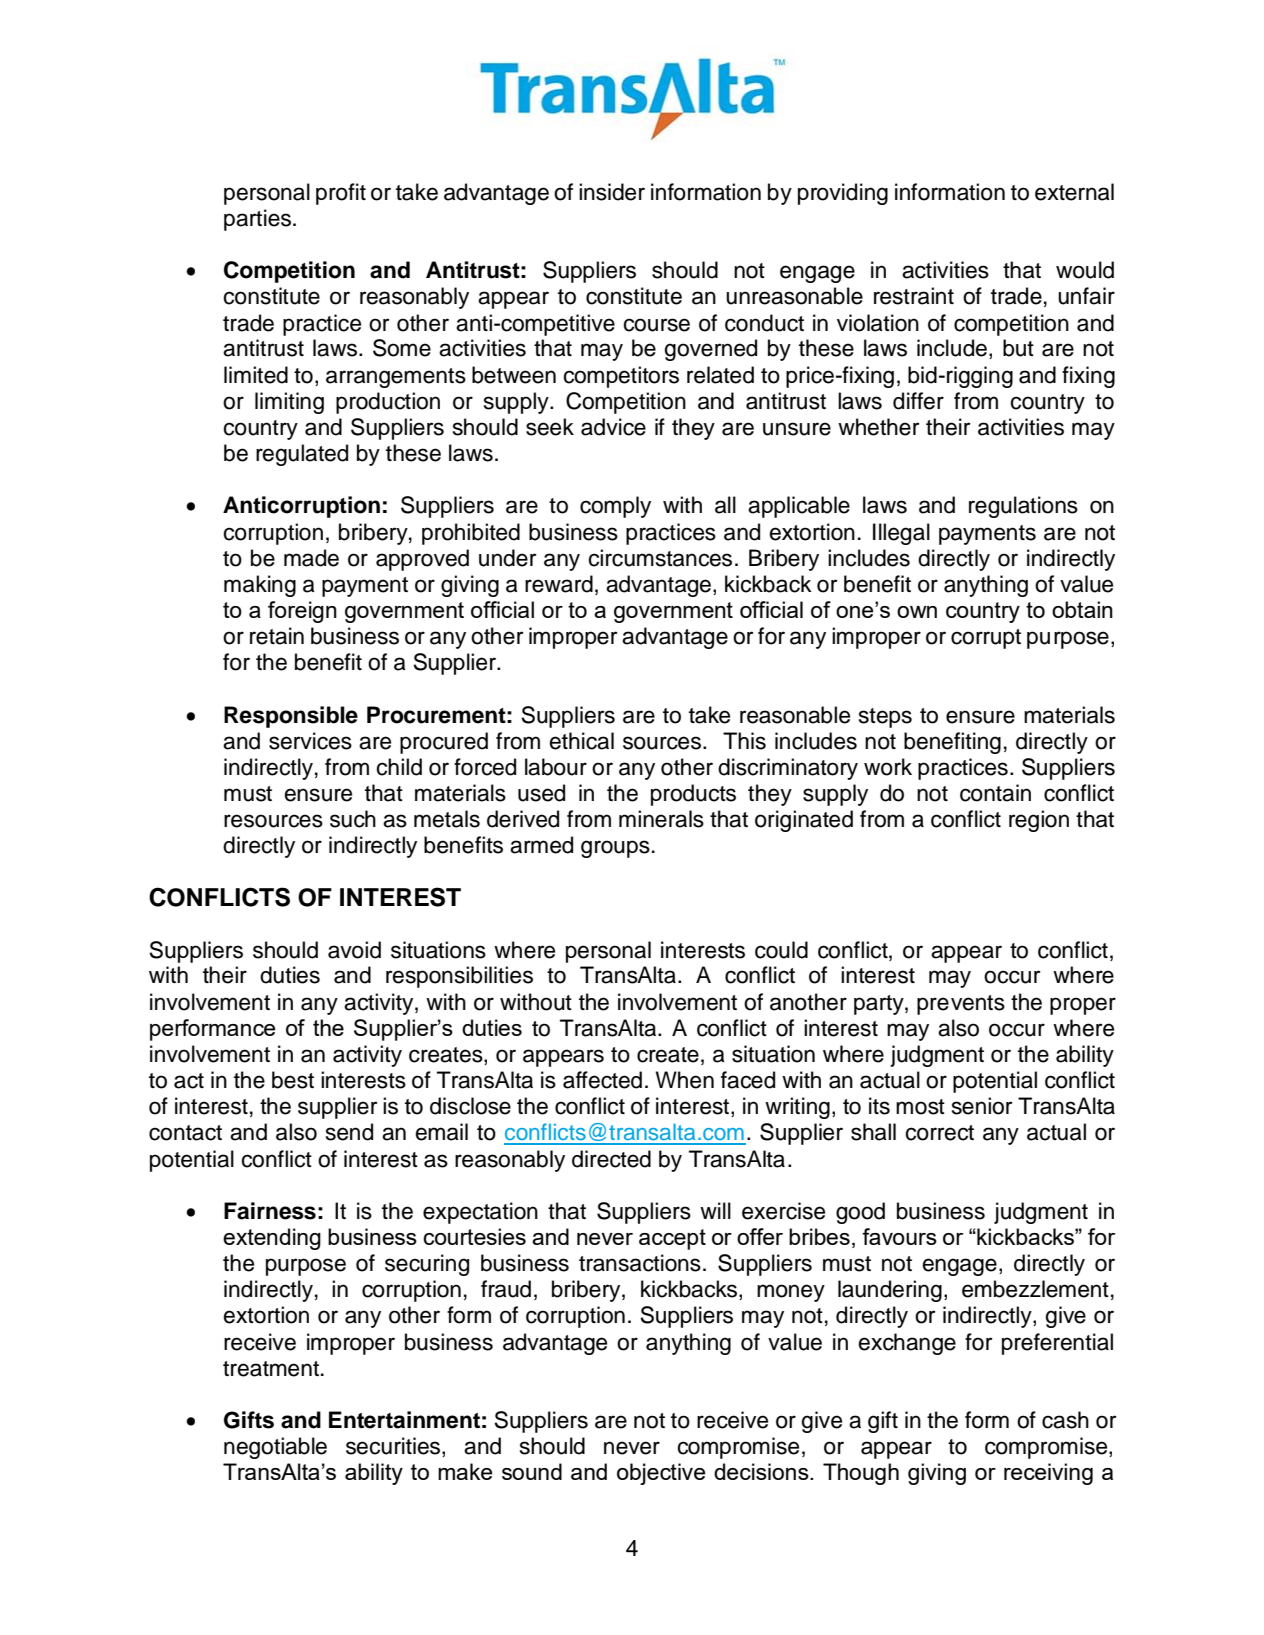 The width and height of the image is (1264, 1635). Describe the element at coordinates (1074, 192) in the image. I see `external` at that location.
